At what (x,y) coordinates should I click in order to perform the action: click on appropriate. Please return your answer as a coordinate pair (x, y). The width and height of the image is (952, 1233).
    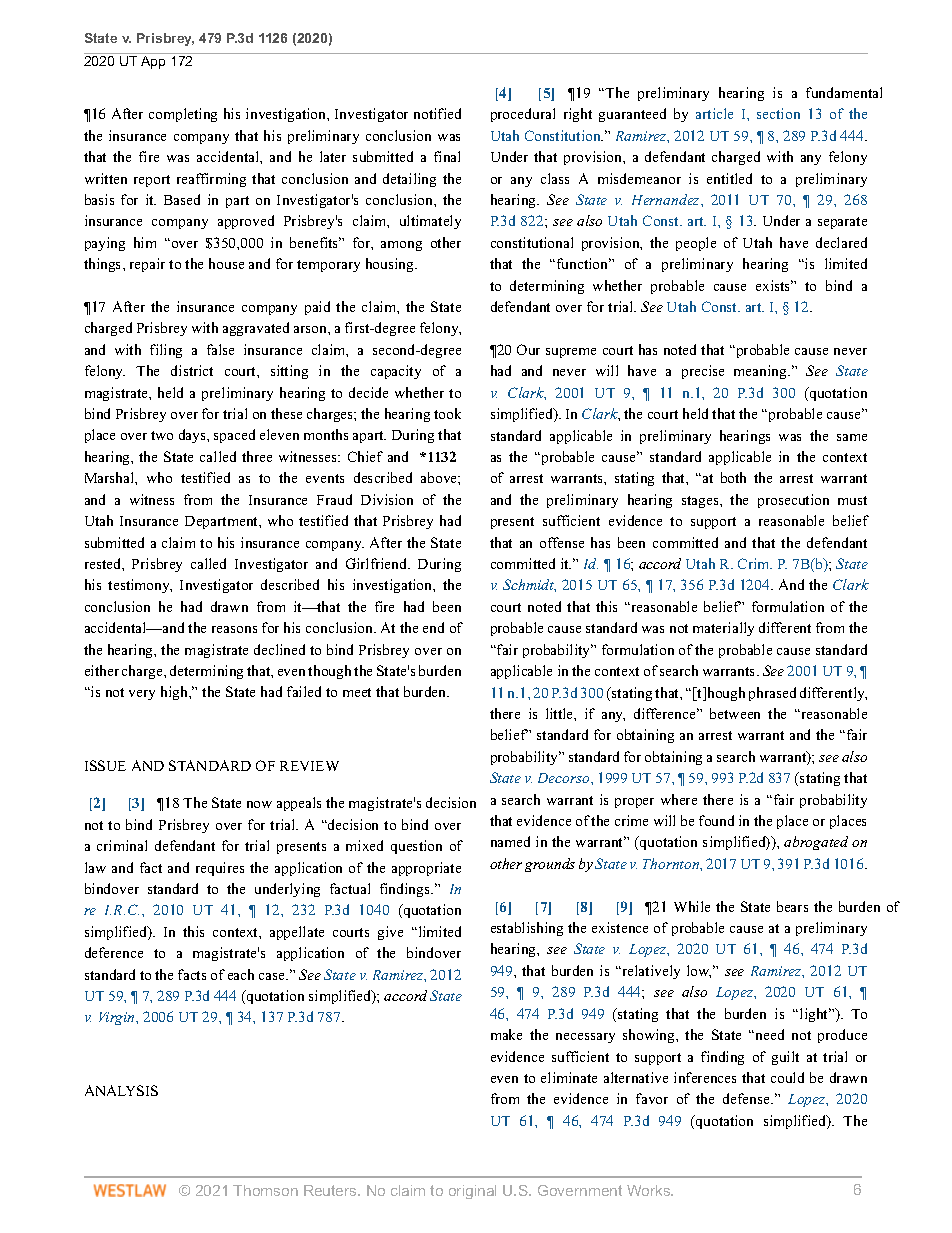
    Looking at the image, I should click on (426, 869).
